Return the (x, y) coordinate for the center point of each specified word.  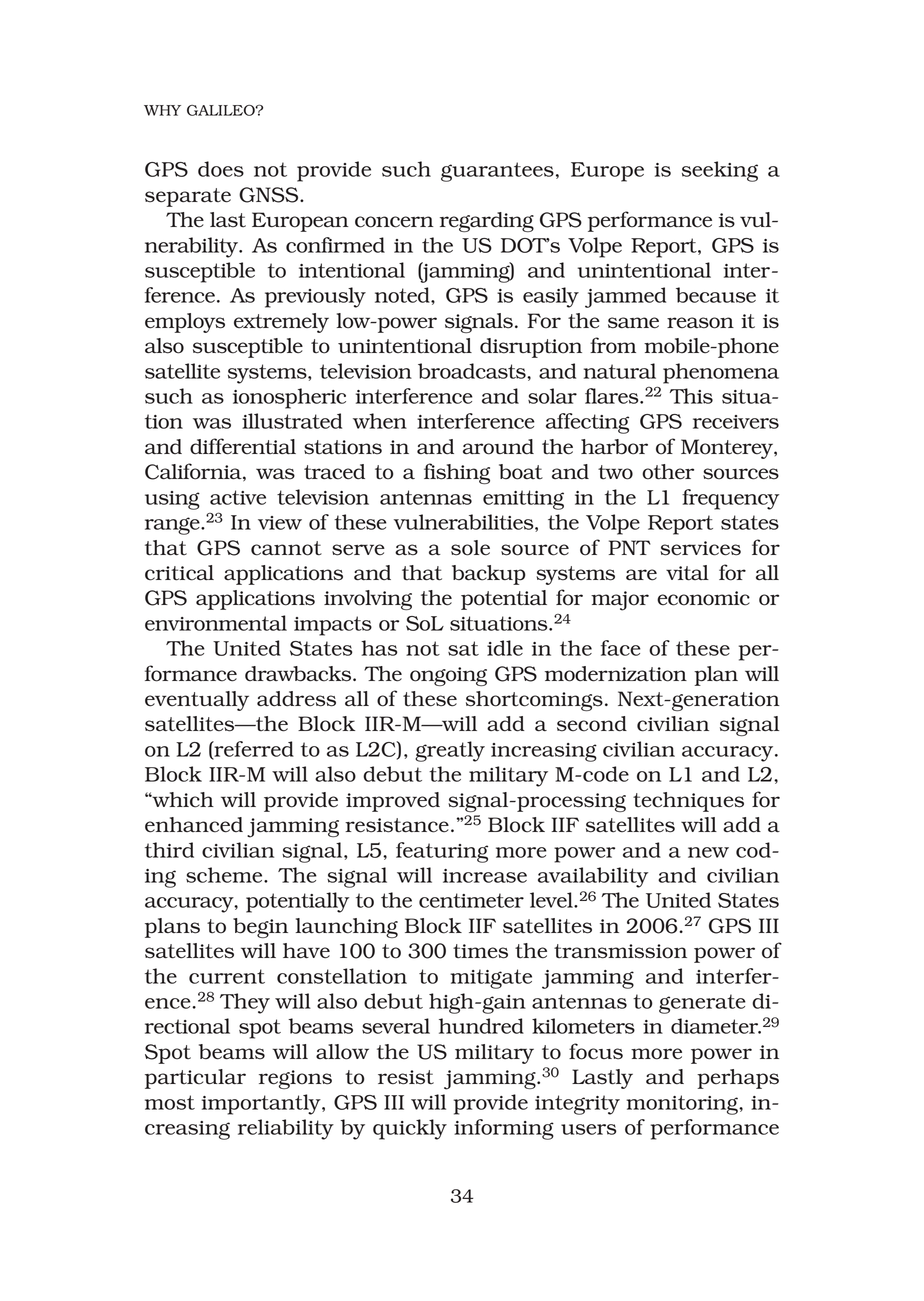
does (221, 169)
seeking (720, 171)
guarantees (497, 172)
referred (253, 750)
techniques (688, 802)
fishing (457, 473)
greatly (450, 751)
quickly (410, 1129)
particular (195, 1079)
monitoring (683, 1105)
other (668, 472)
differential (243, 446)
